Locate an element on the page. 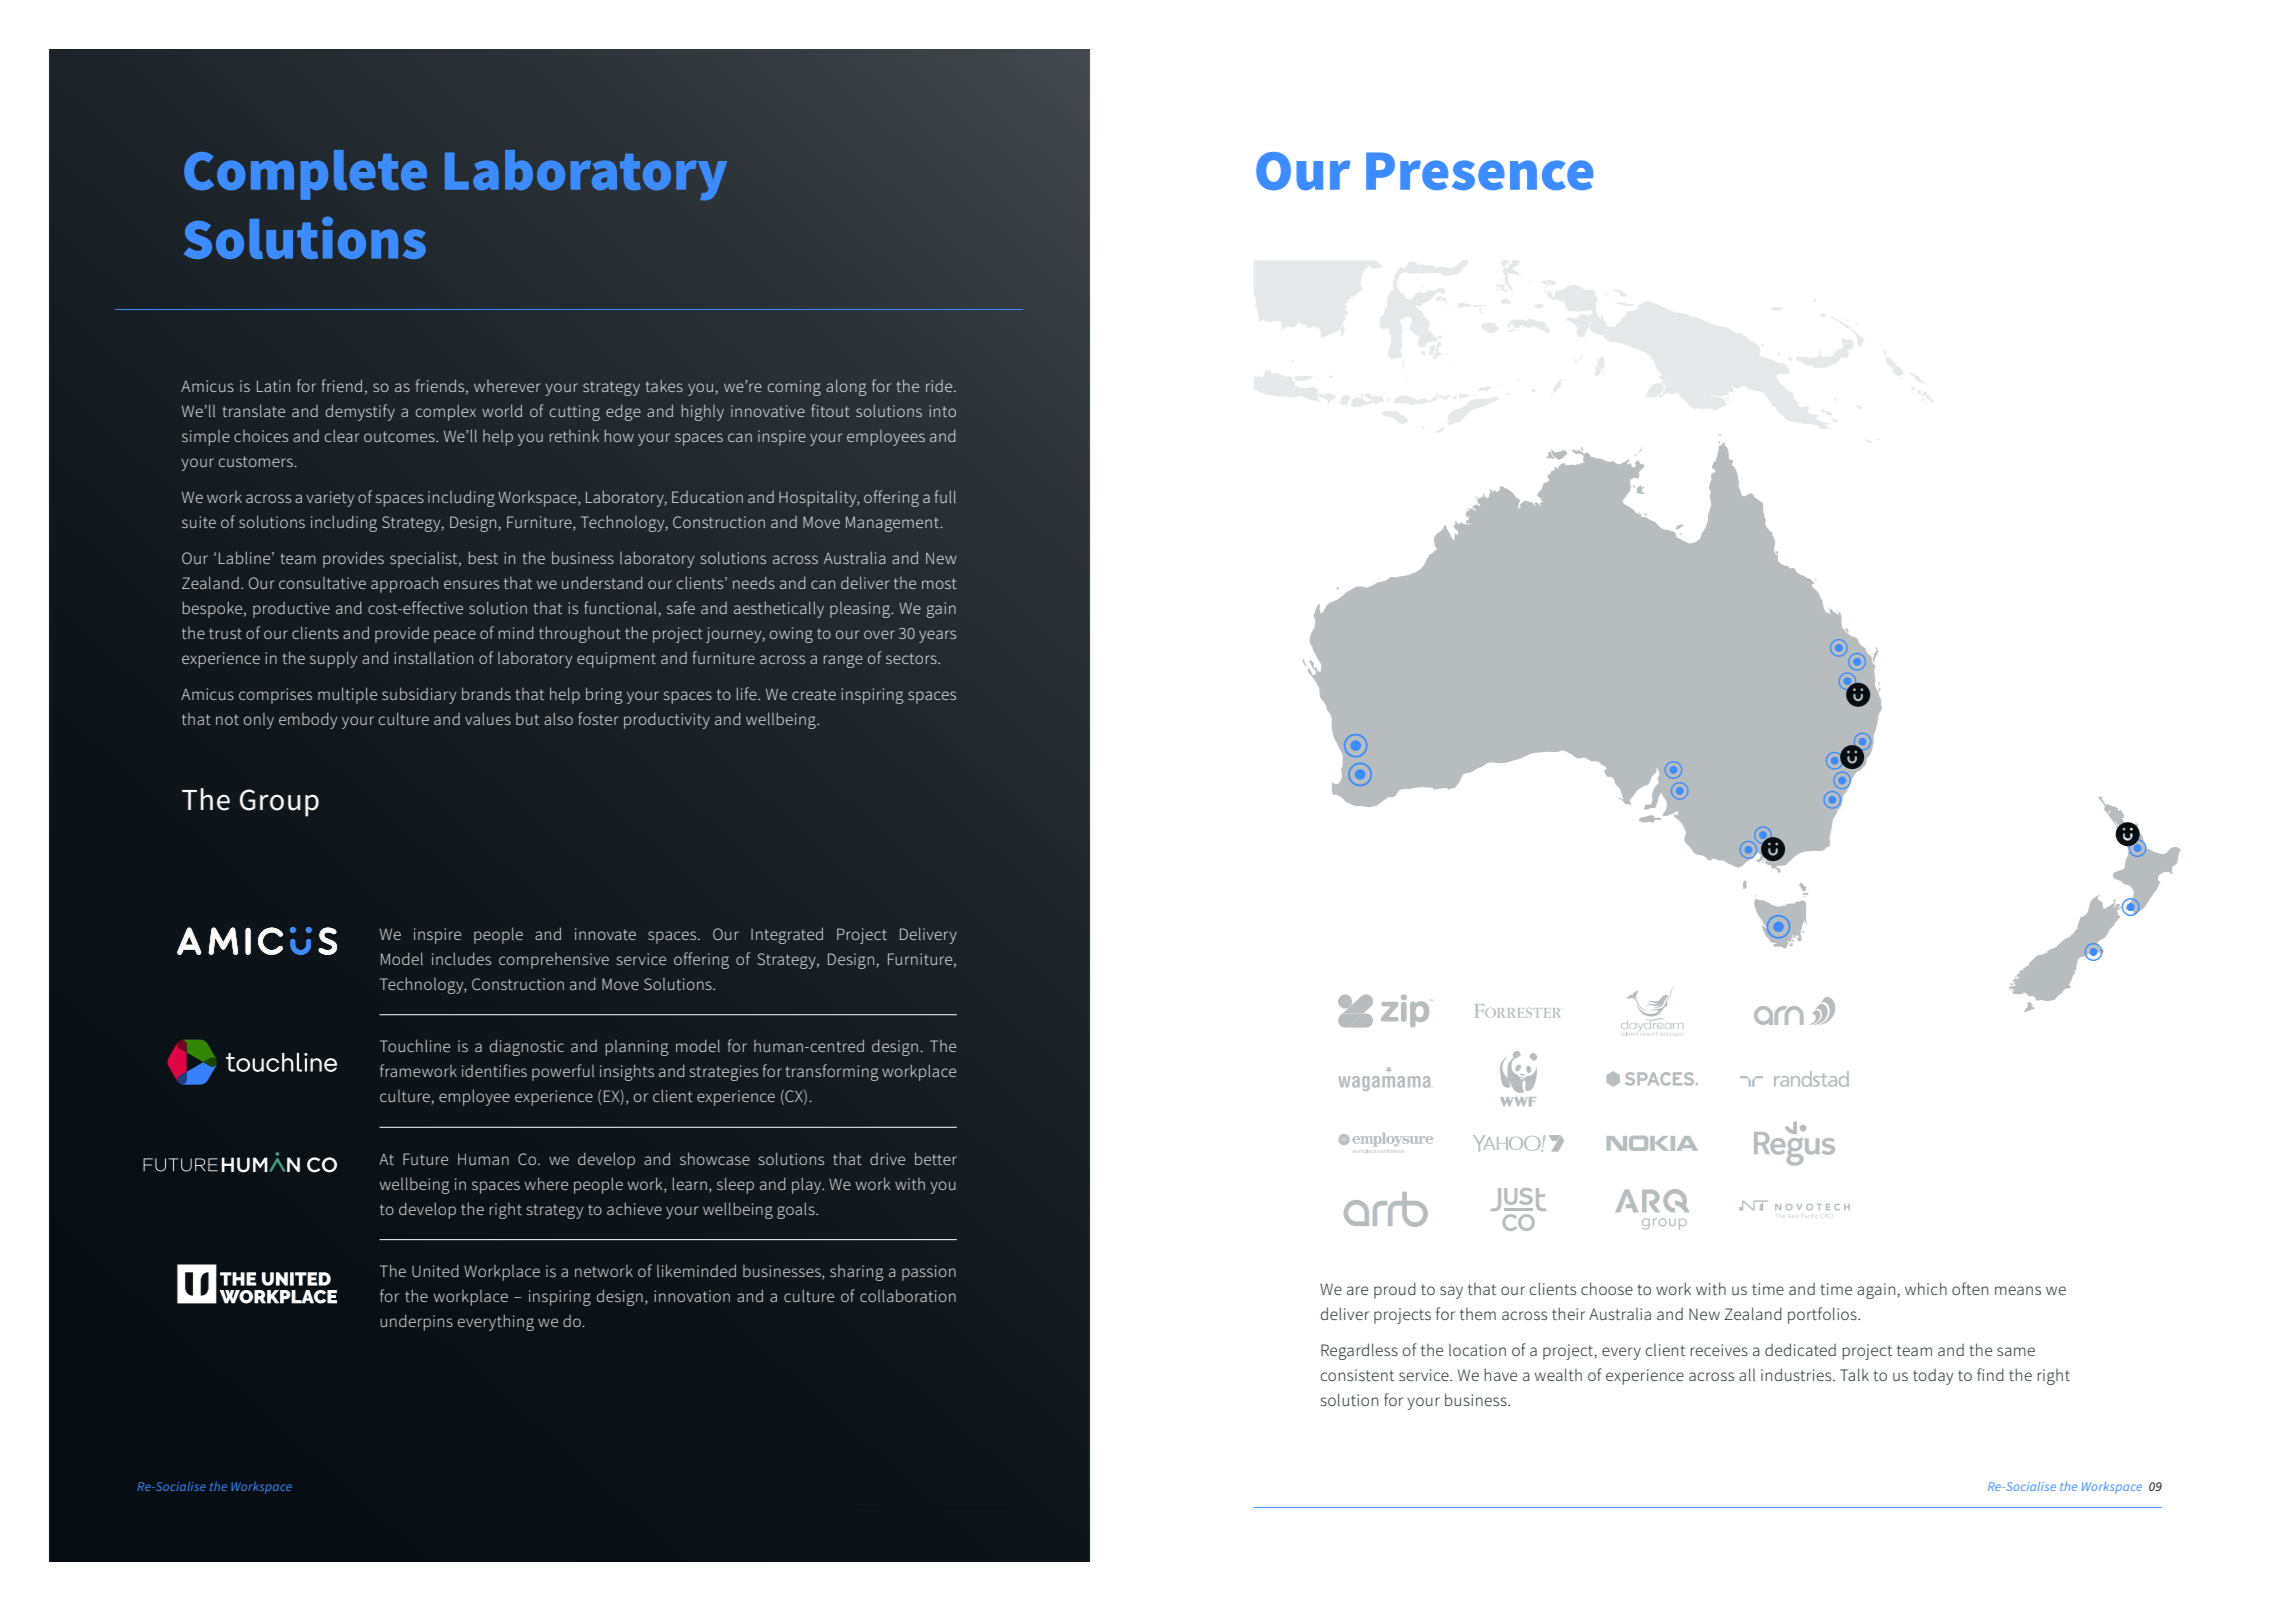 The height and width of the page is (1610, 2277). into is located at coordinates (943, 411).
